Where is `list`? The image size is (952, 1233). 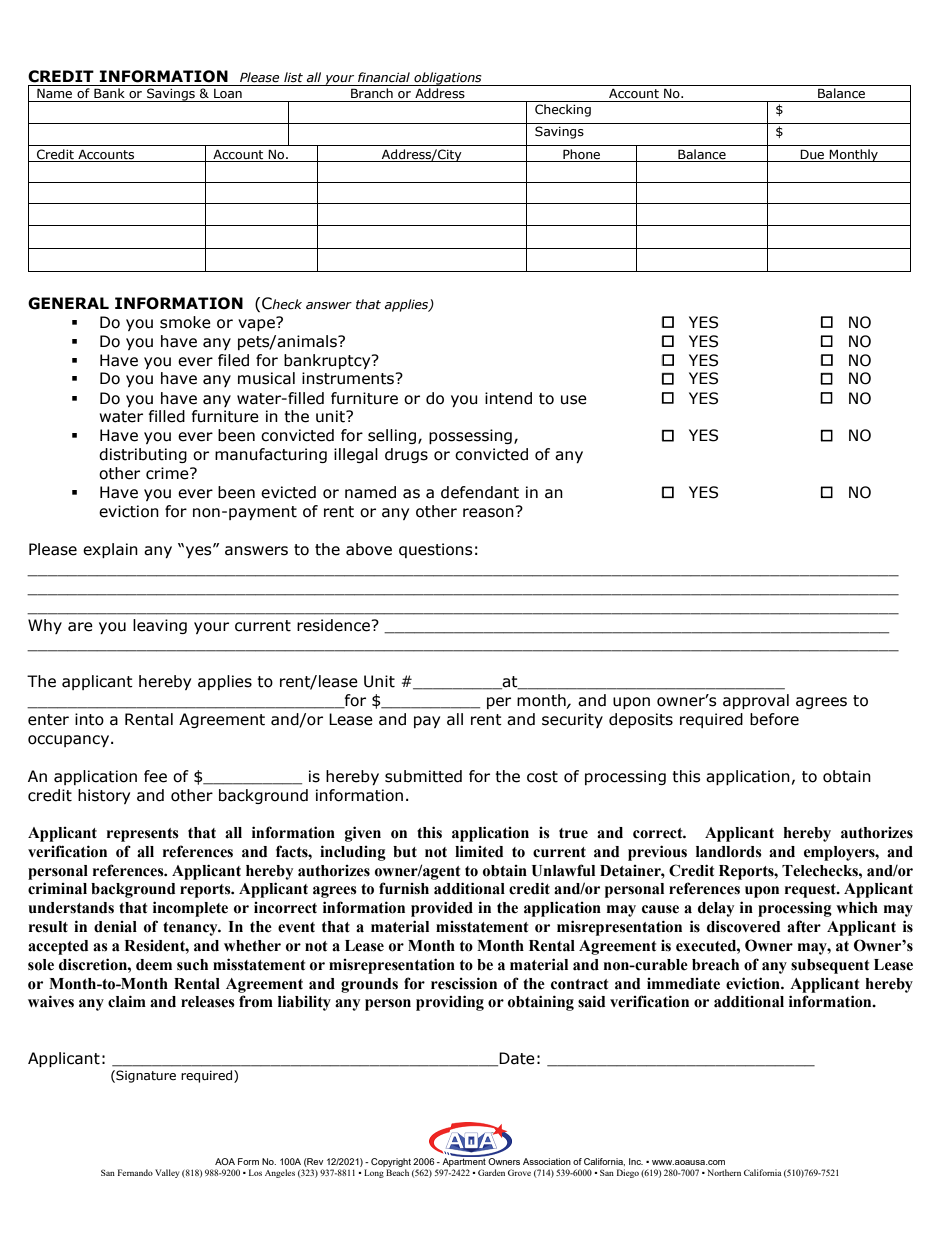 list is located at coordinates (293, 77).
